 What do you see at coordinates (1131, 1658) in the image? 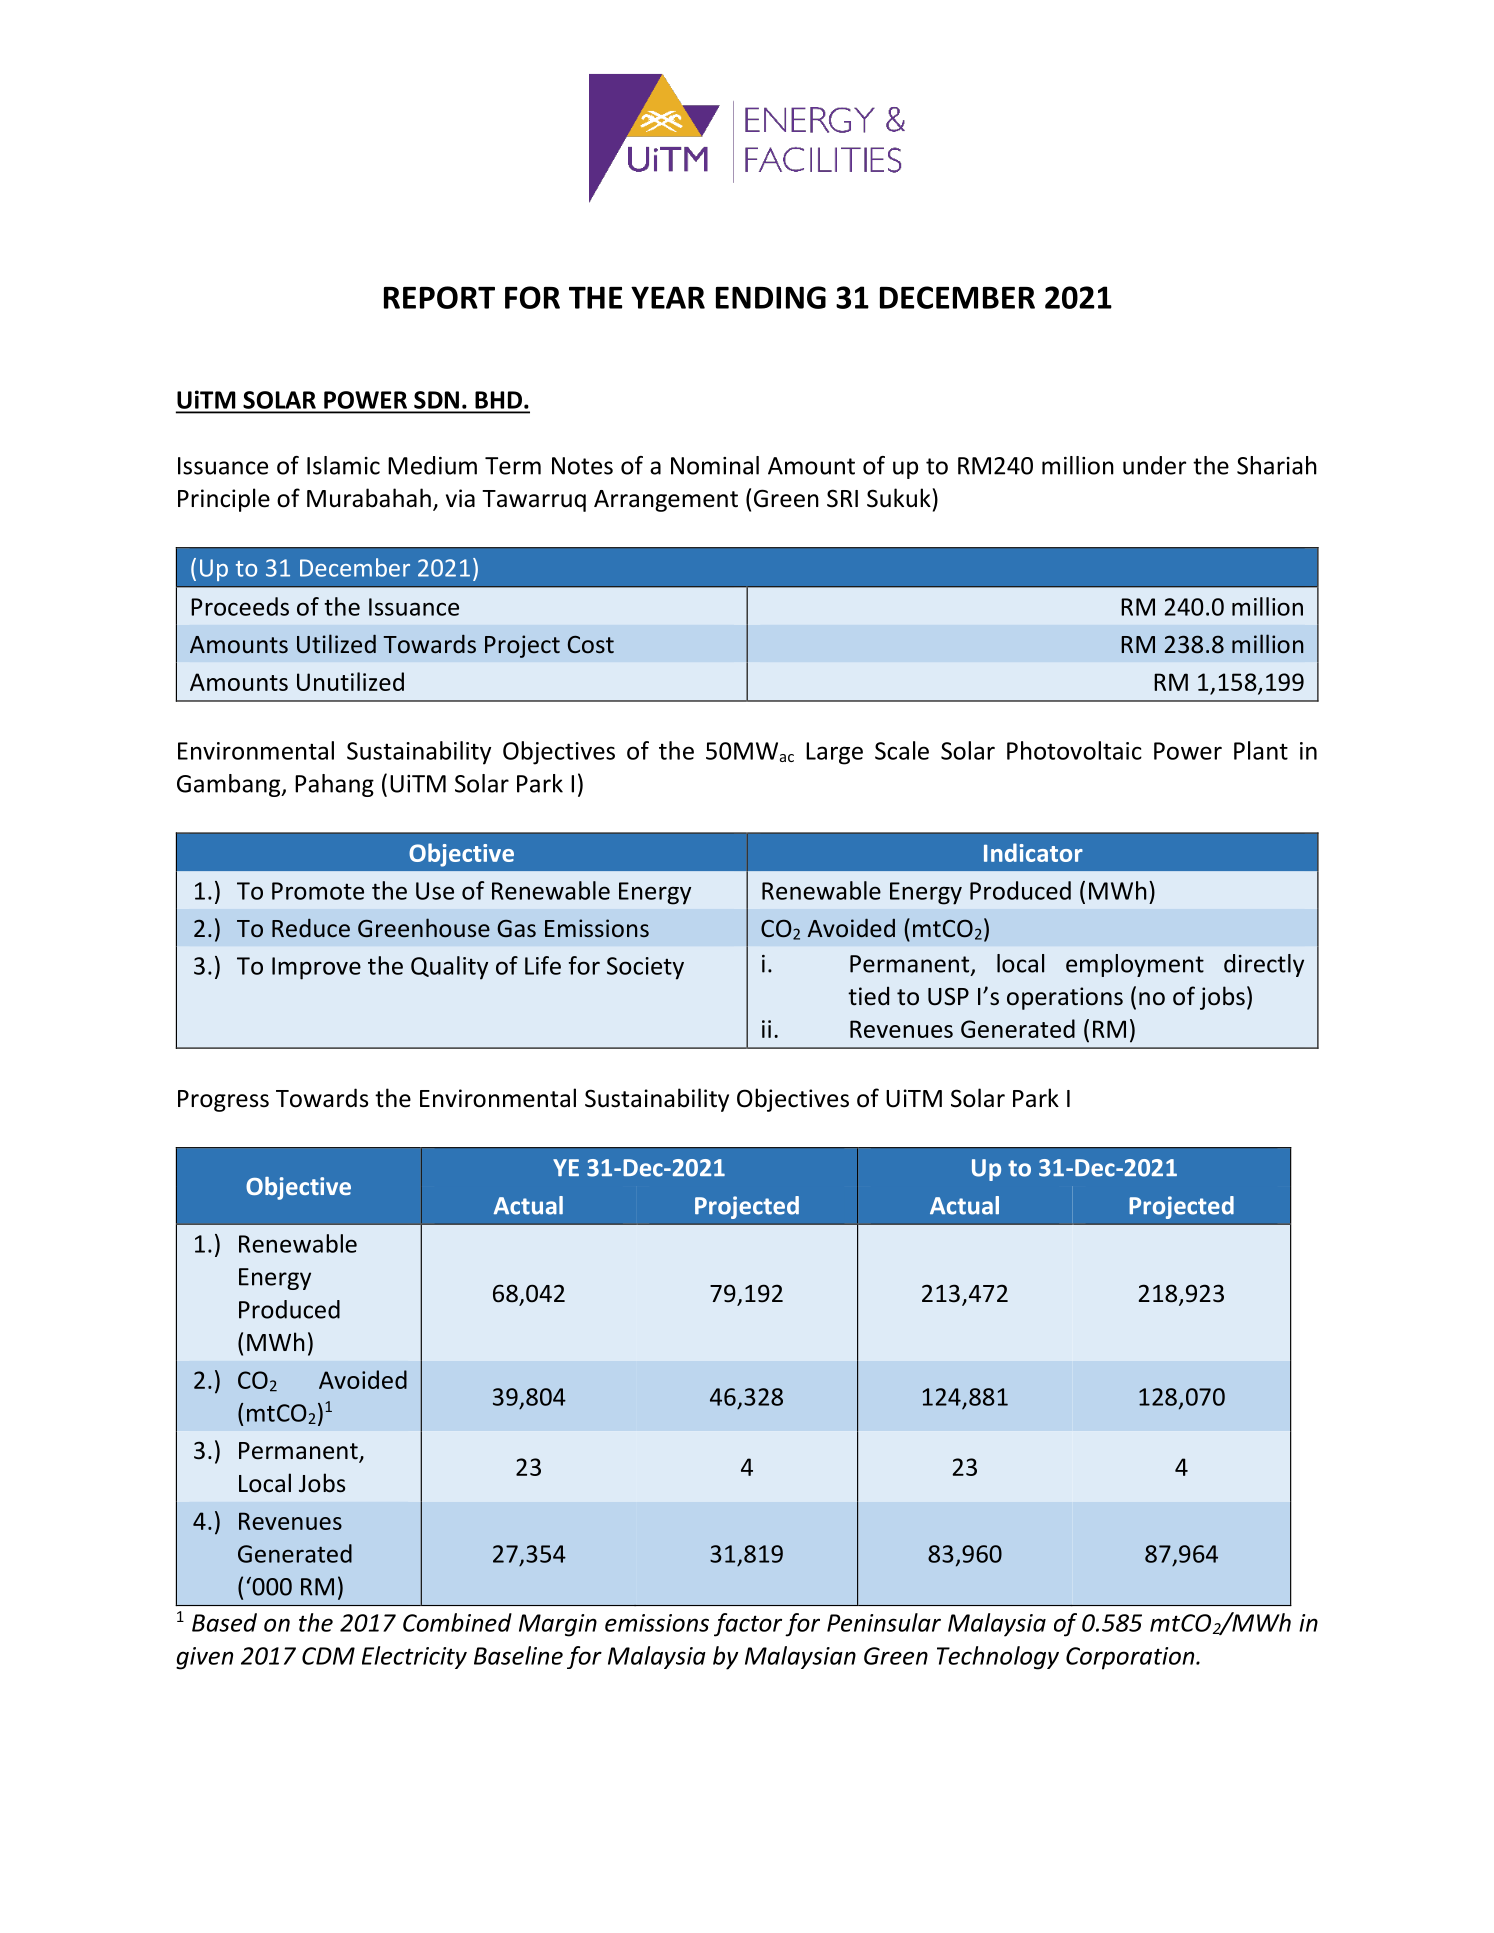
I see `Corporation` at bounding box center [1131, 1658].
